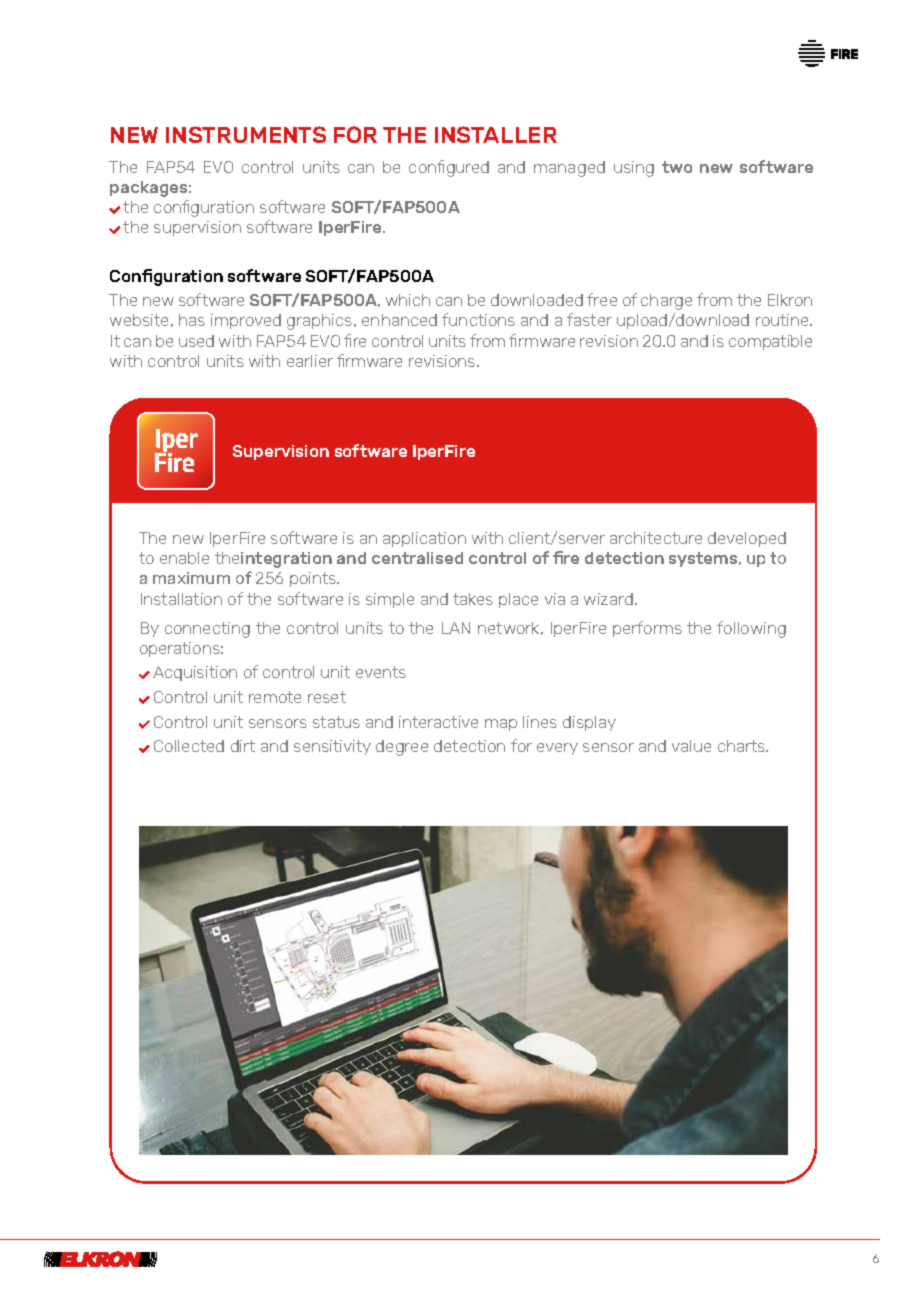 The height and width of the page is (1308, 924). Describe the element at coordinates (243, 746) in the page. I see `dirt` at that location.
